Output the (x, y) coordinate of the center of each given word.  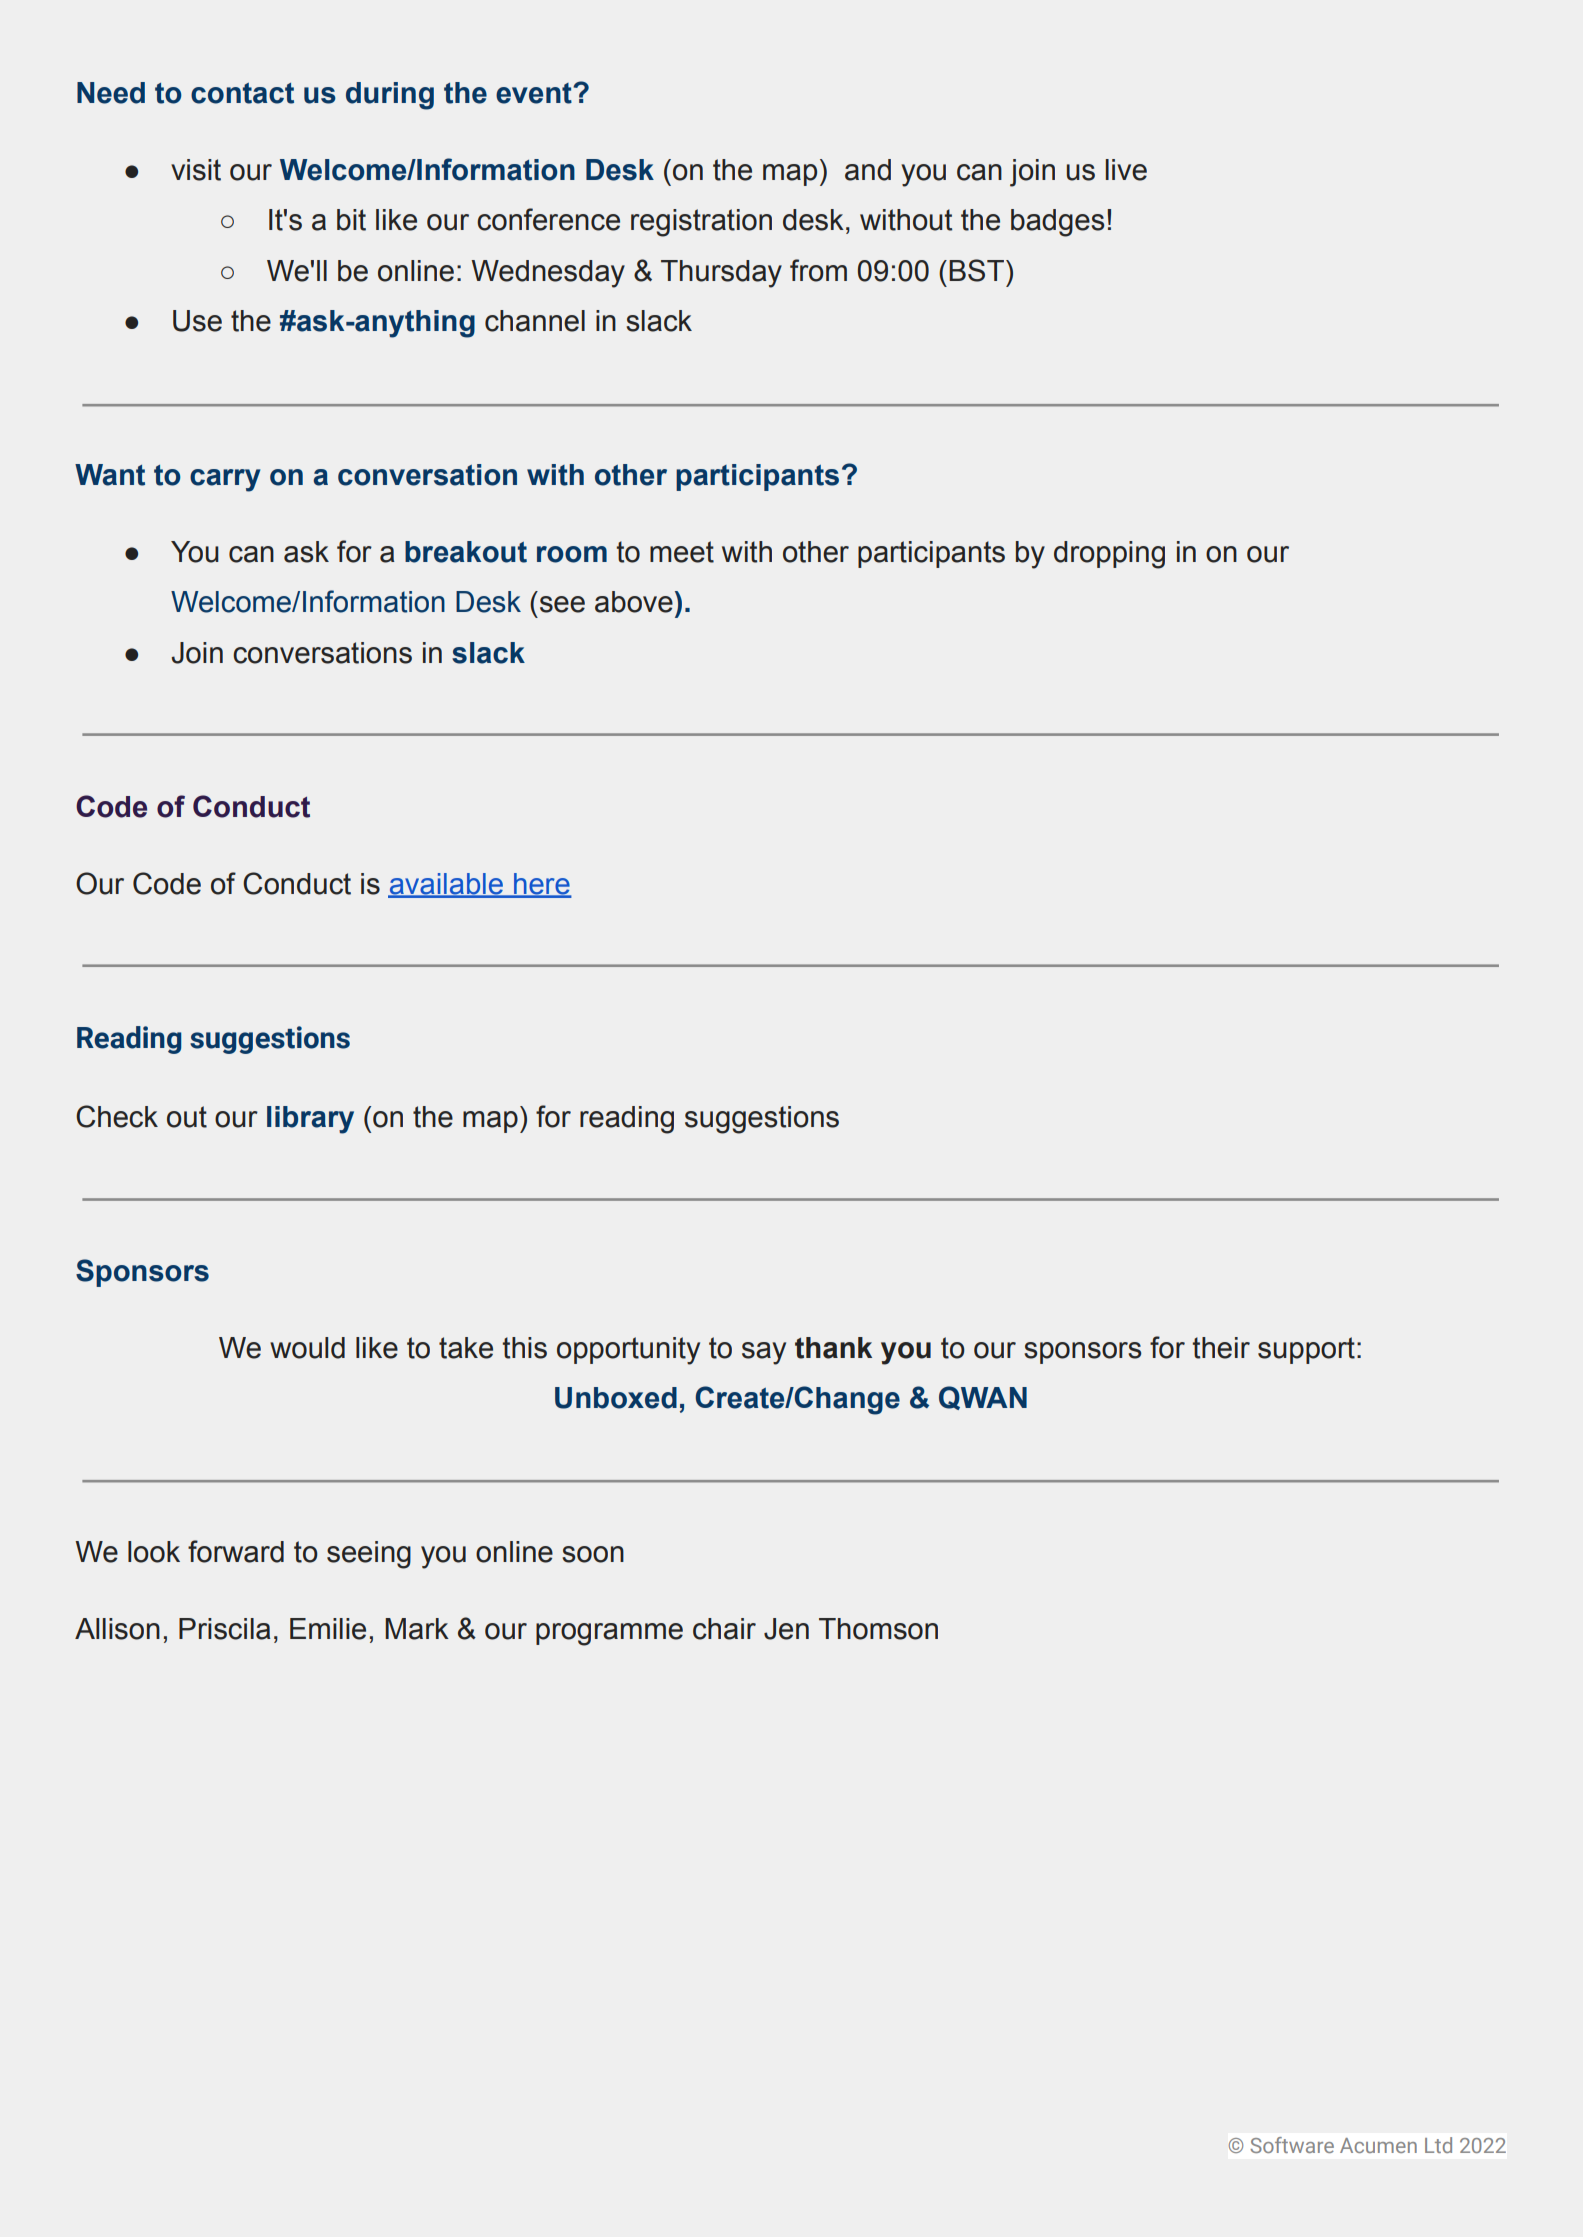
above (634, 602)
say (764, 1353)
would (307, 1348)
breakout (466, 552)
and (868, 170)
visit (196, 170)
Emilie (328, 1629)
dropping (1109, 555)
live (1126, 170)
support (1306, 1350)
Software (1292, 2145)
